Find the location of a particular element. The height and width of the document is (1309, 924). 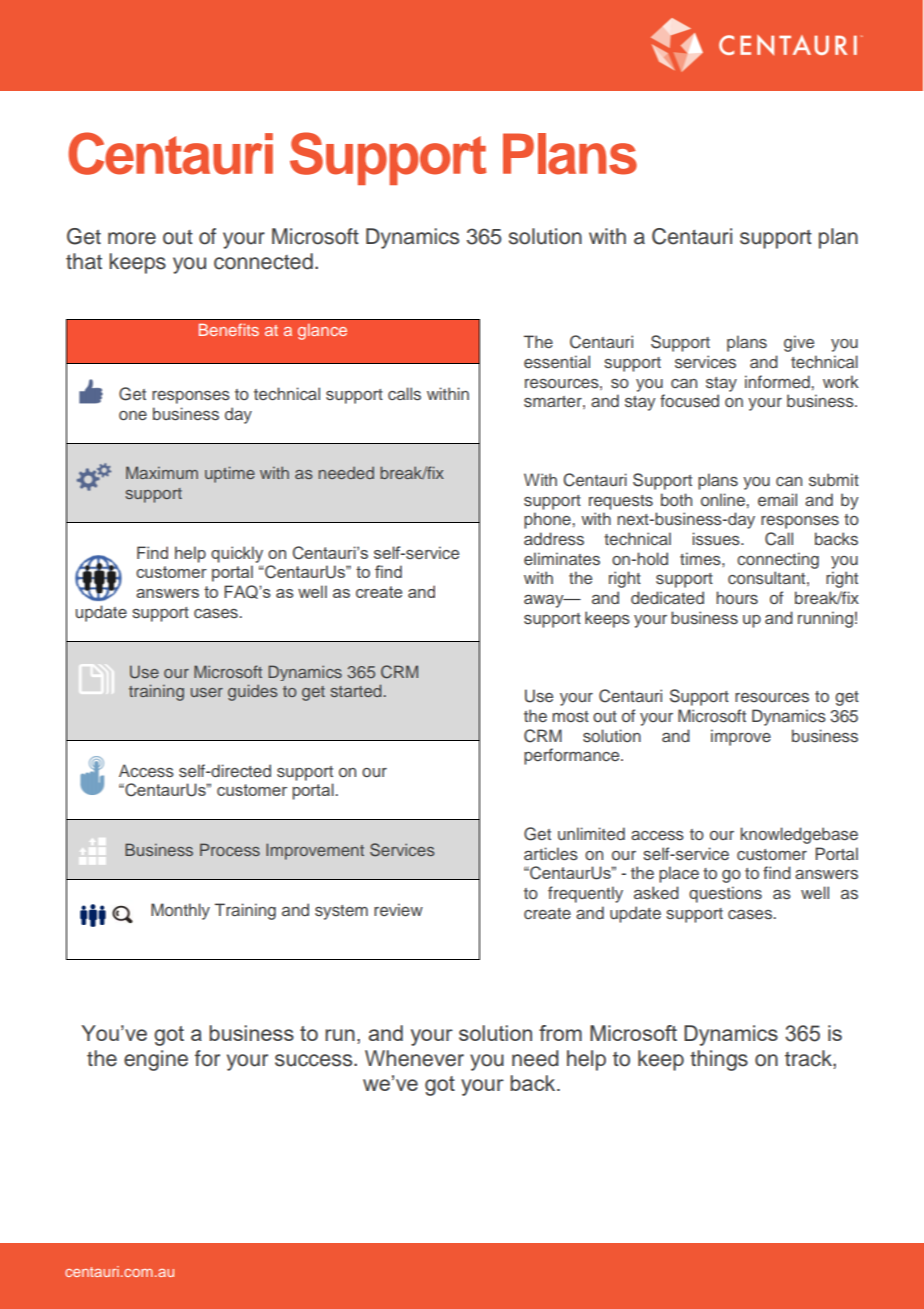

issues is located at coordinates (717, 539).
